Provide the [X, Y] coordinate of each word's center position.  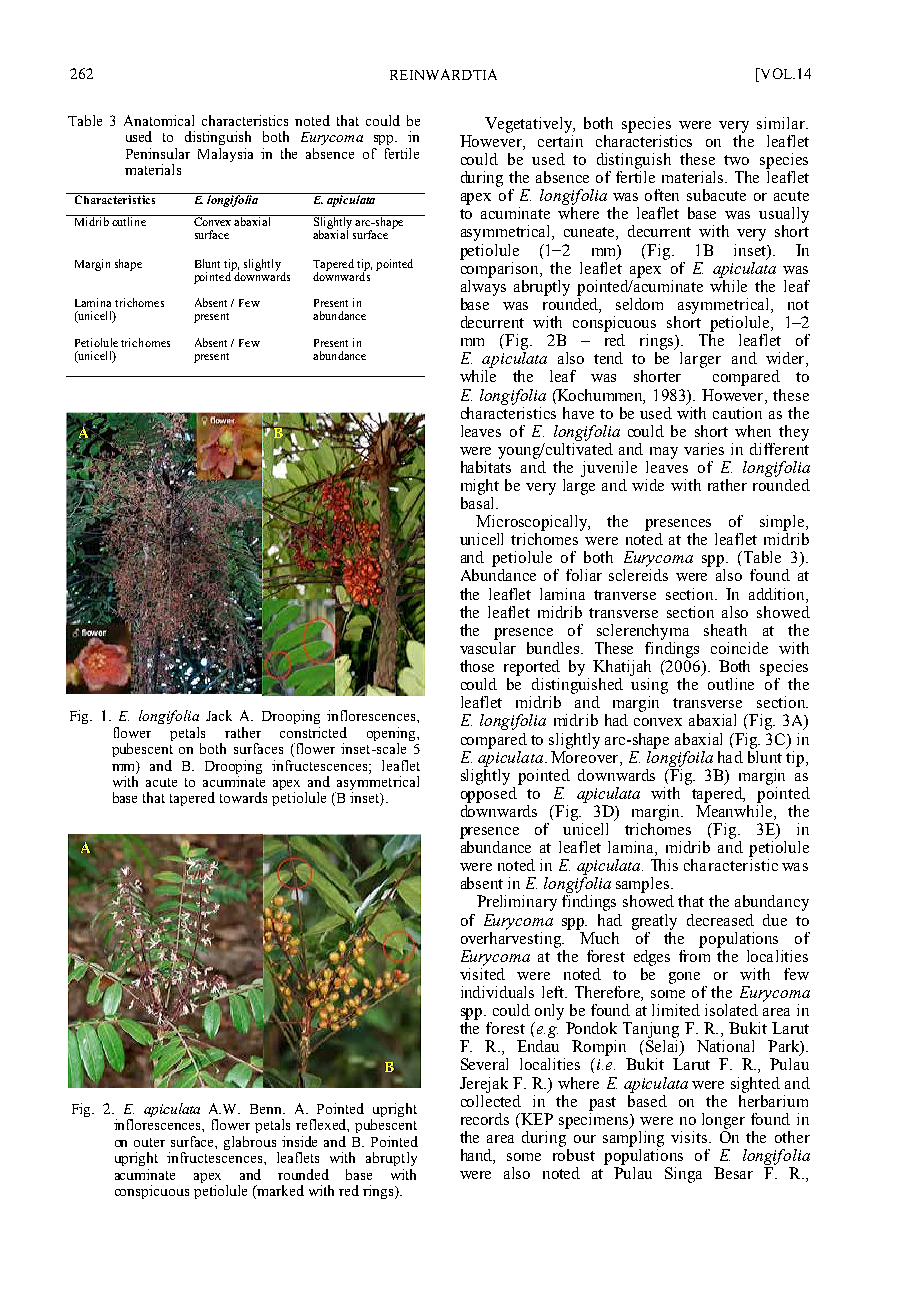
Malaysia [225, 155]
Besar [733, 1173]
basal [479, 503]
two [736, 160]
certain [560, 141]
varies [704, 449]
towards [243, 797]
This [664, 865]
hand [478, 1156]
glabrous [251, 1144]
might [480, 487]
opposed [490, 793]
